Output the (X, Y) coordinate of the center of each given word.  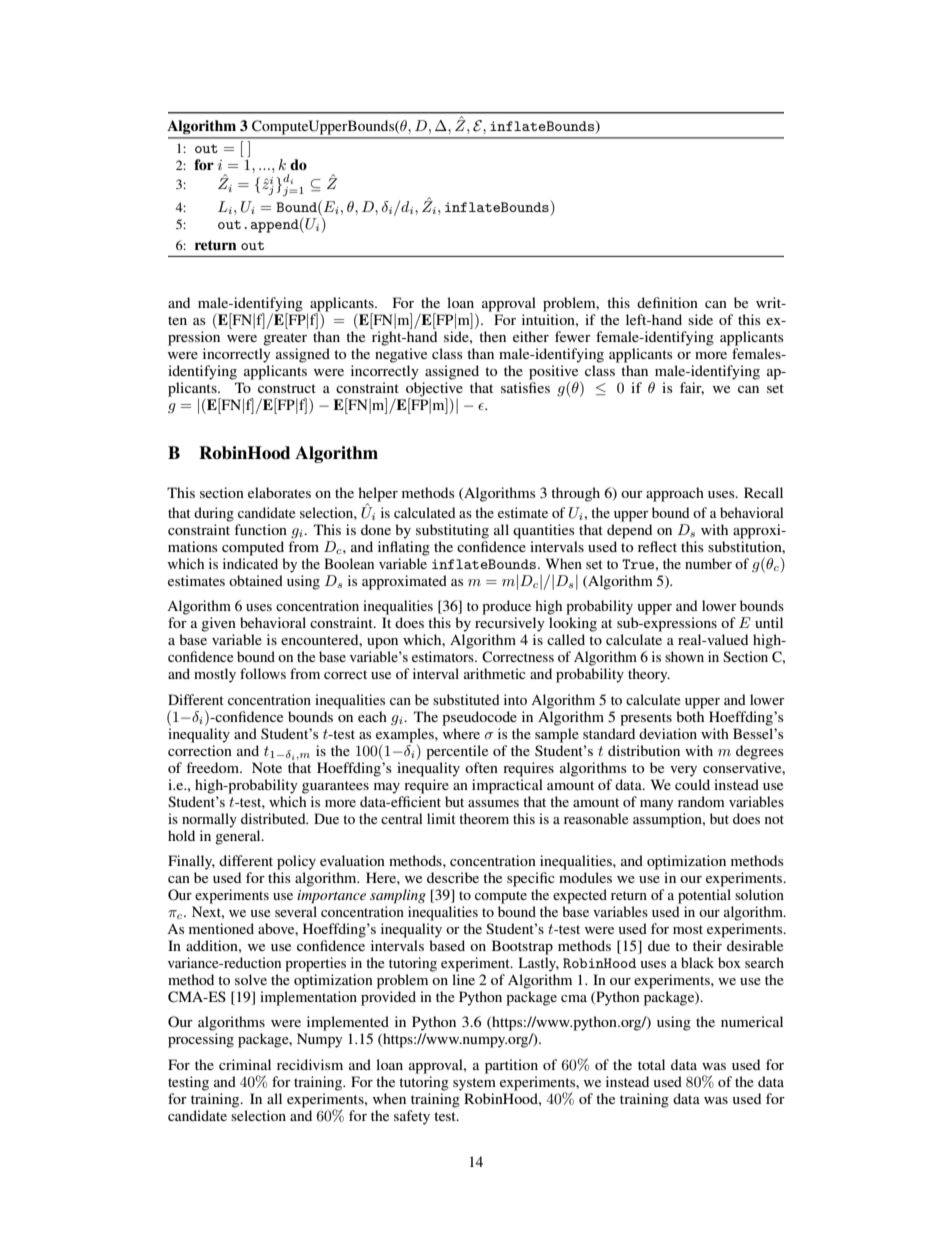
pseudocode (479, 718)
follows (263, 673)
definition (667, 302)
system (474, 1084)
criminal (245, 1064)
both (690, 716)
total (651, 1064)
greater (285, 339)
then (492, 336)
